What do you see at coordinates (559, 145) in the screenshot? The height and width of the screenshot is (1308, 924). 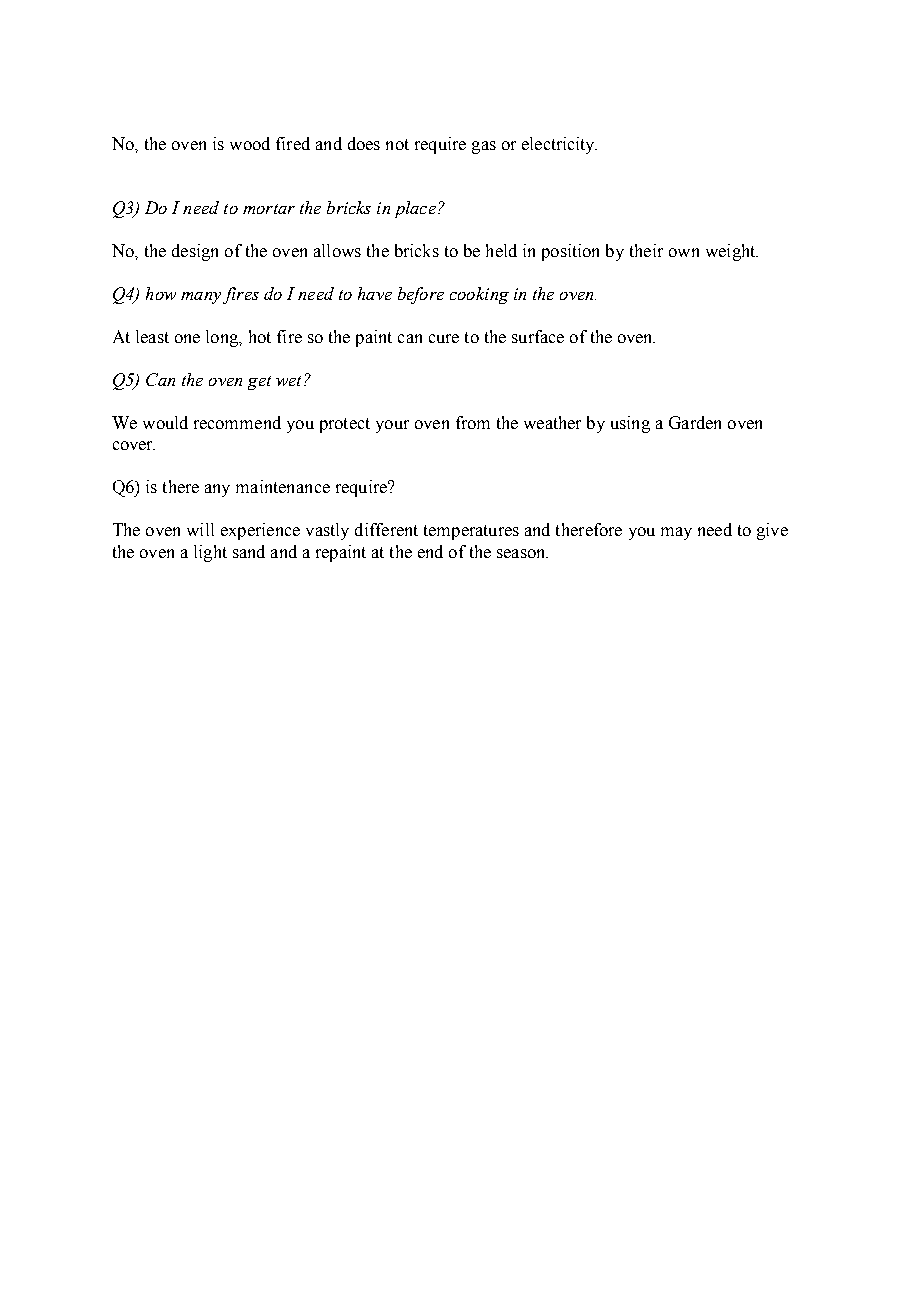 I see `electricity` at bounding box center [559, 145].
